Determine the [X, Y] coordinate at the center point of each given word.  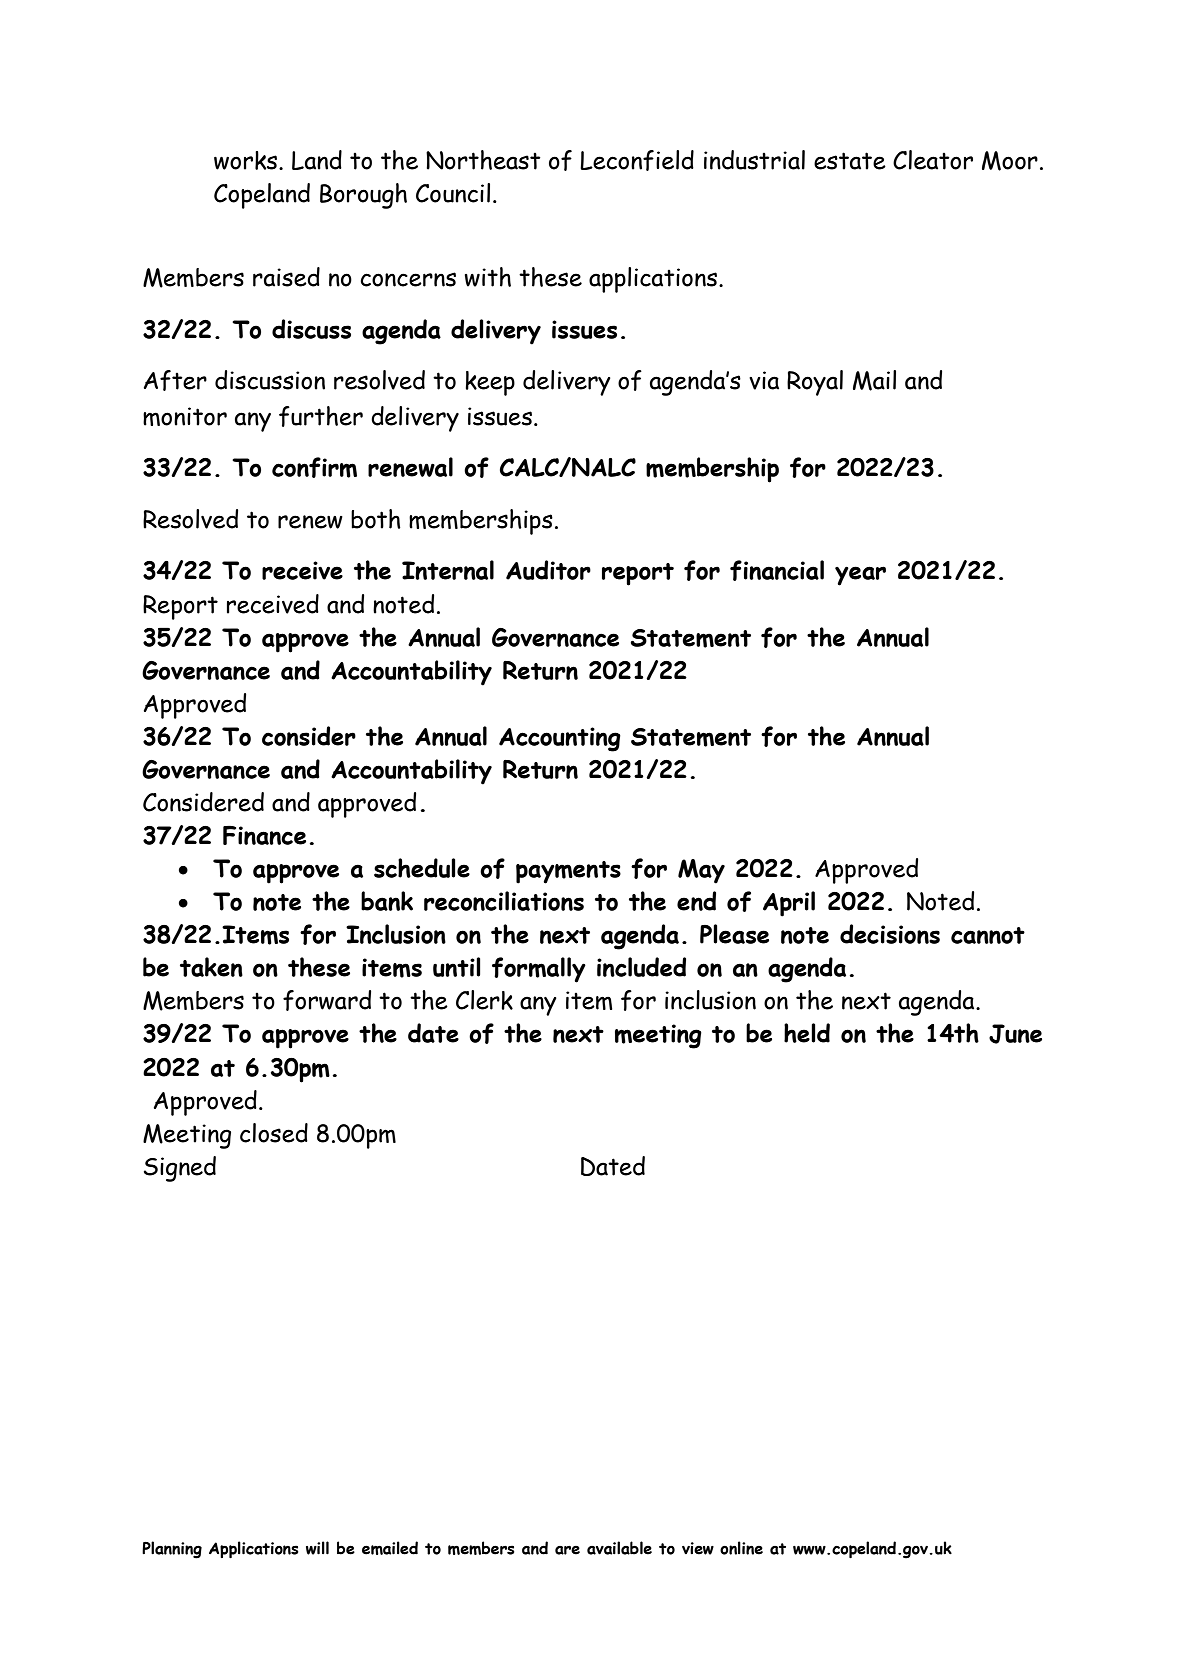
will [317, 1548]
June [1015, 1034]
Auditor [548, 570]
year [860, 576]
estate [850, 161]
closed [274, 1133]
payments [568, 872]
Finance [264, 835]
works [247, 160]
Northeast [483, 160]
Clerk [484, 1000]
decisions [890, 934]
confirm [314, 467]
